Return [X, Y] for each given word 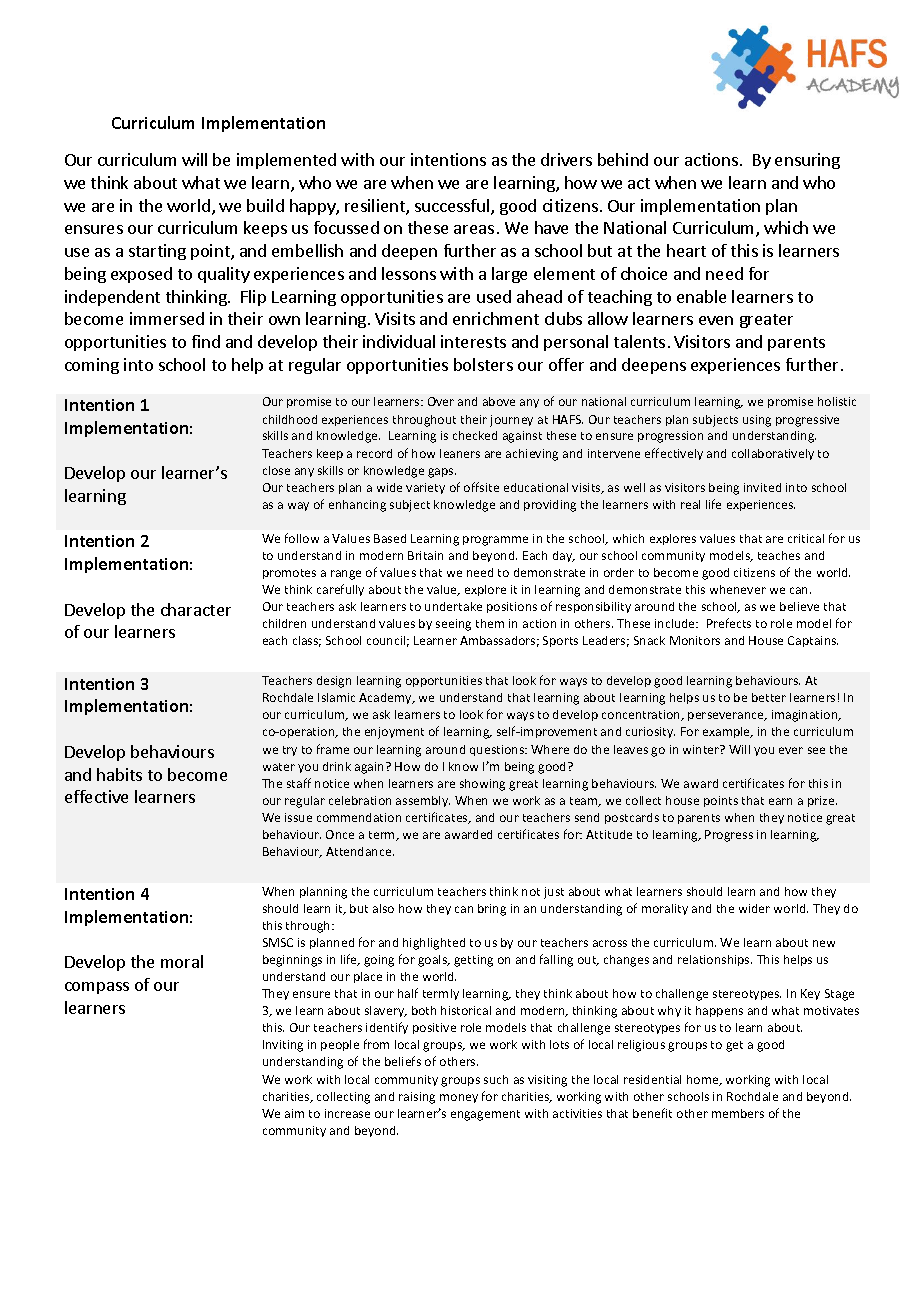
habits [119, 774]
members [738, 1113]
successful [453, 207]
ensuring [807, 161]
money [459, 1098]
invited [762, 487]
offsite [481, 487]
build [265, 205]
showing [482, 785]
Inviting [283, 1046]
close [276, 470]
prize [822, 801]
